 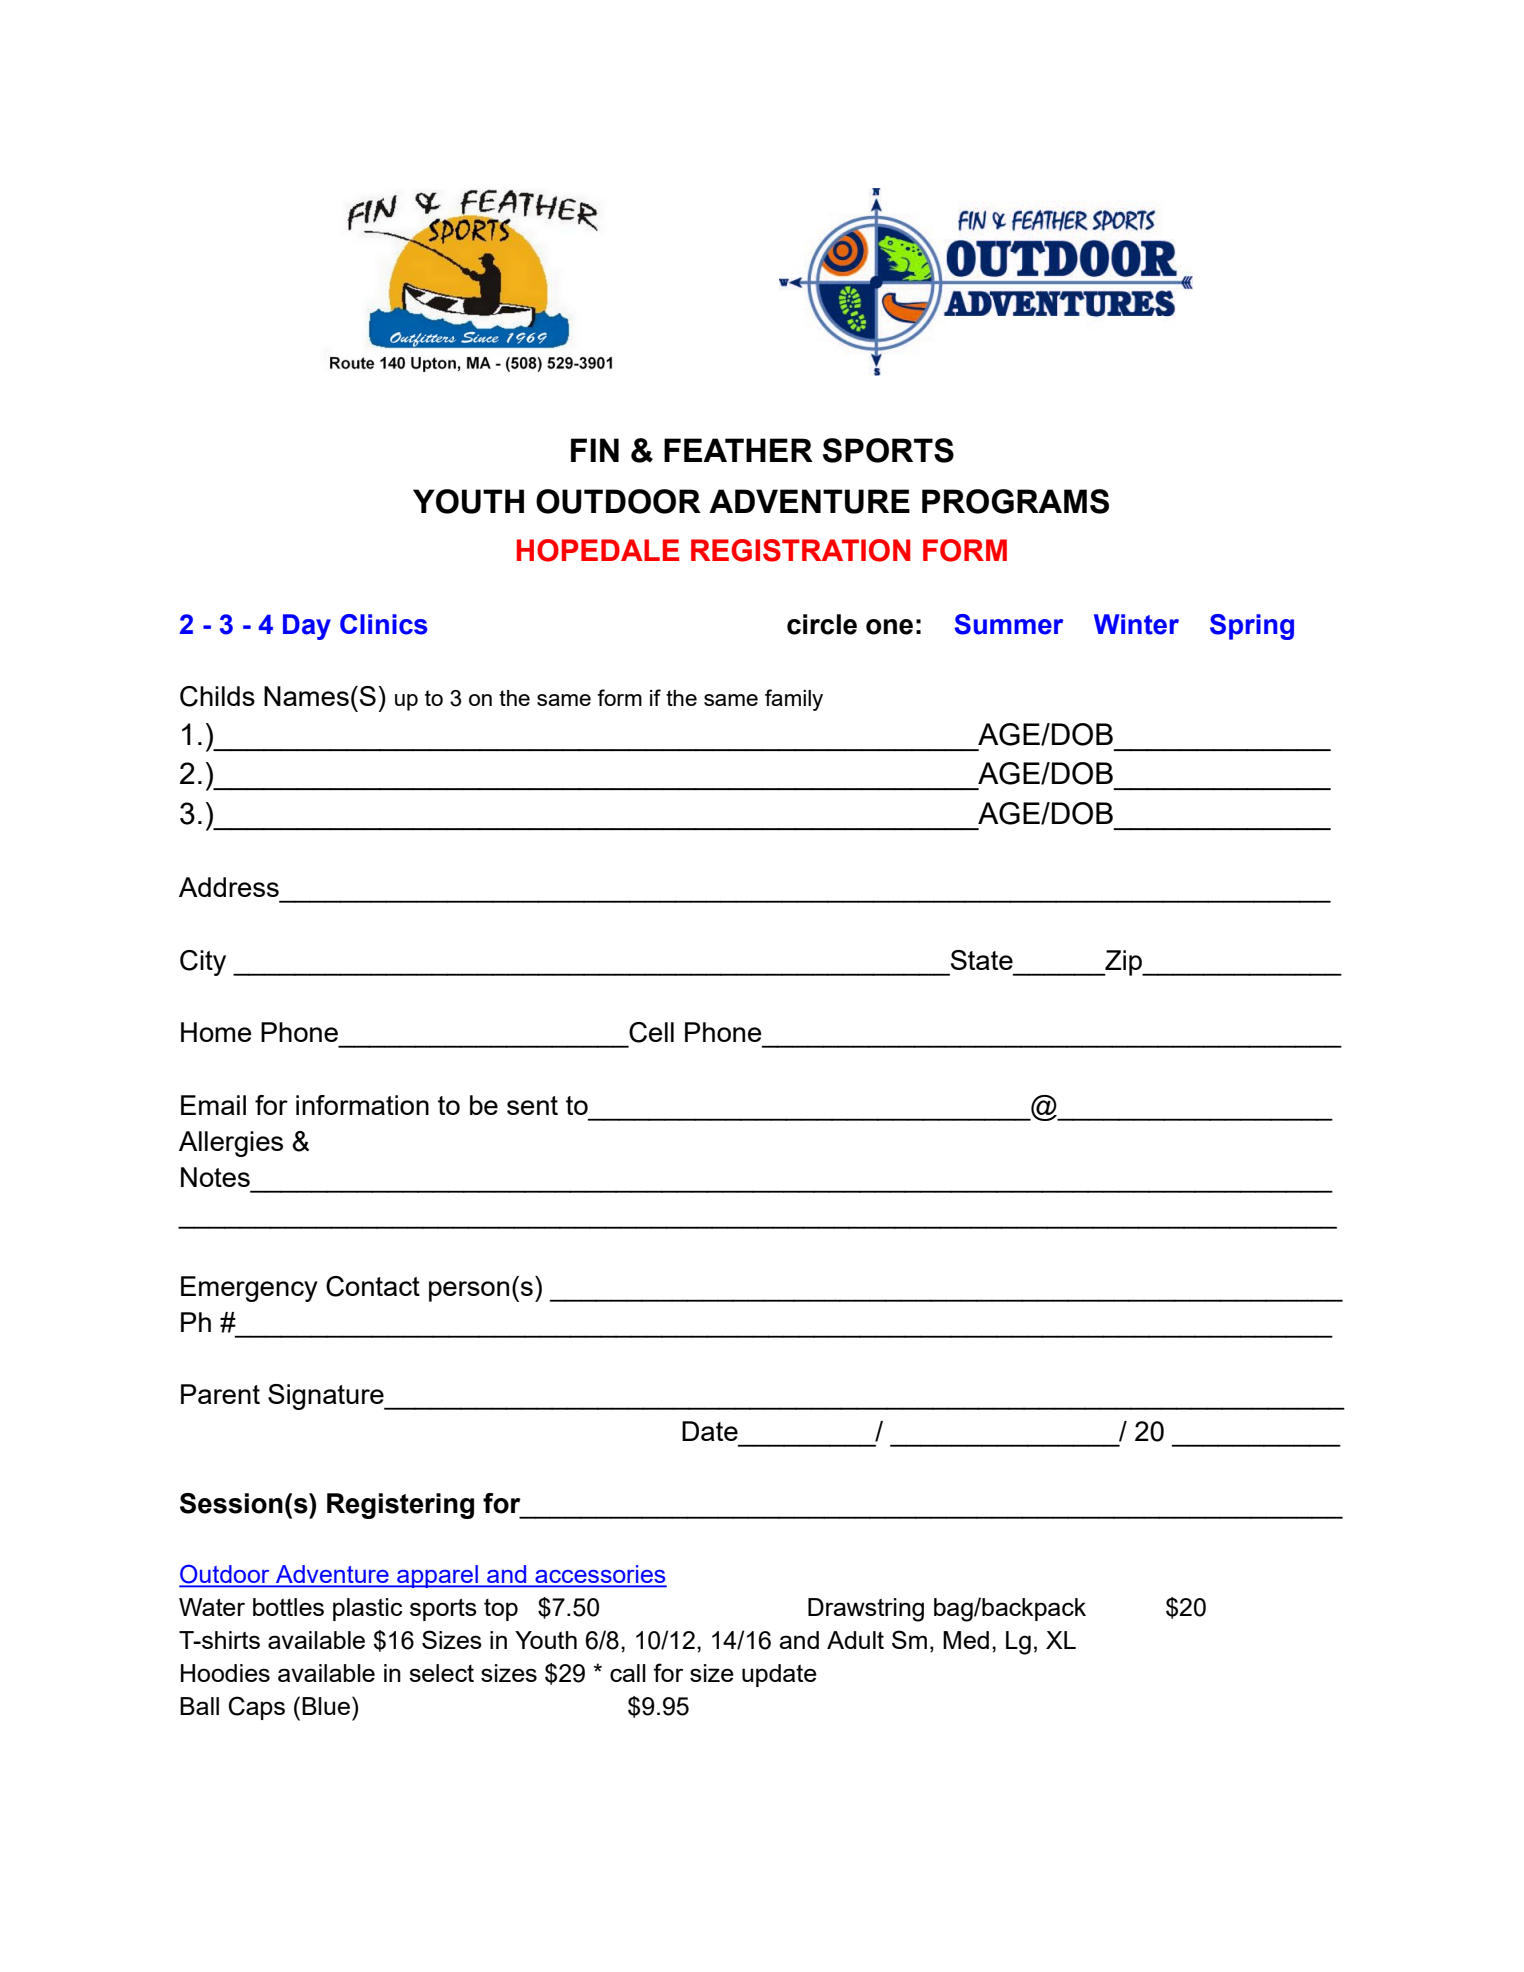 I want to click on Spring, so click(x=1252, y=627).
